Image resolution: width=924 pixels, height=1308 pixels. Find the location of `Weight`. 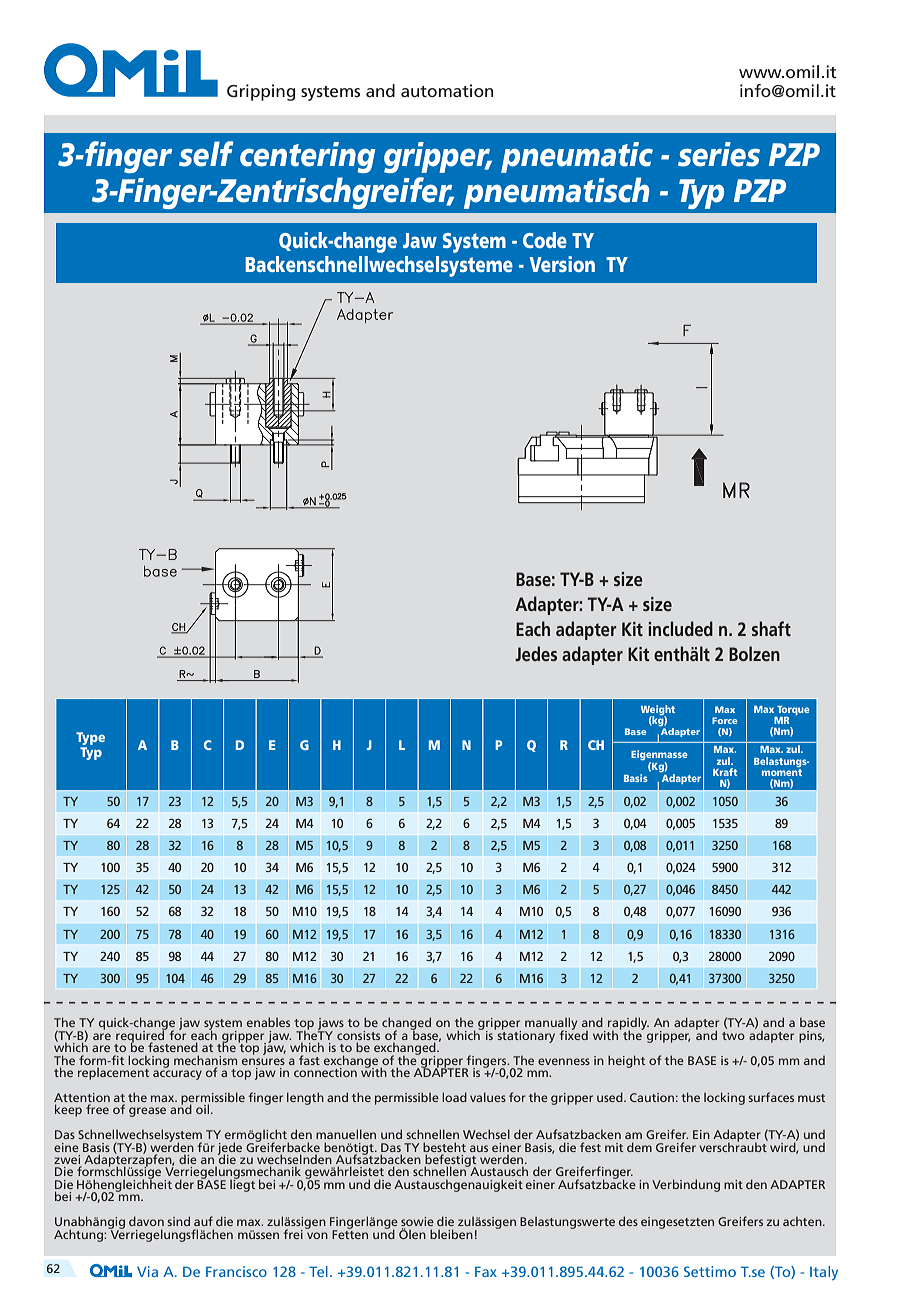

Weight is located at coordinates (658, 711).
